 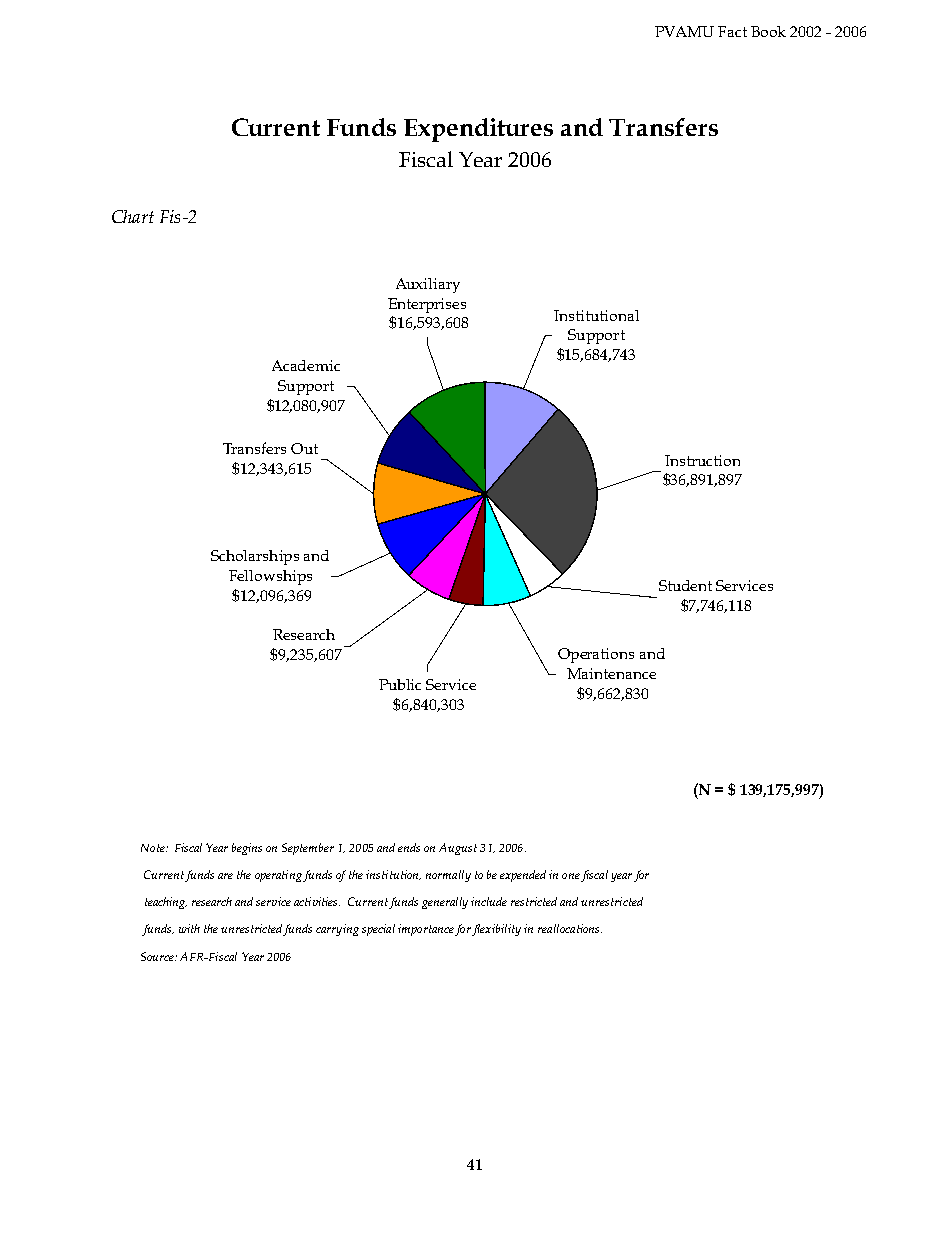 What do you see at coordinates (571, 876) in the screenshot?
I see `one` at bounding box center [571, 876].
